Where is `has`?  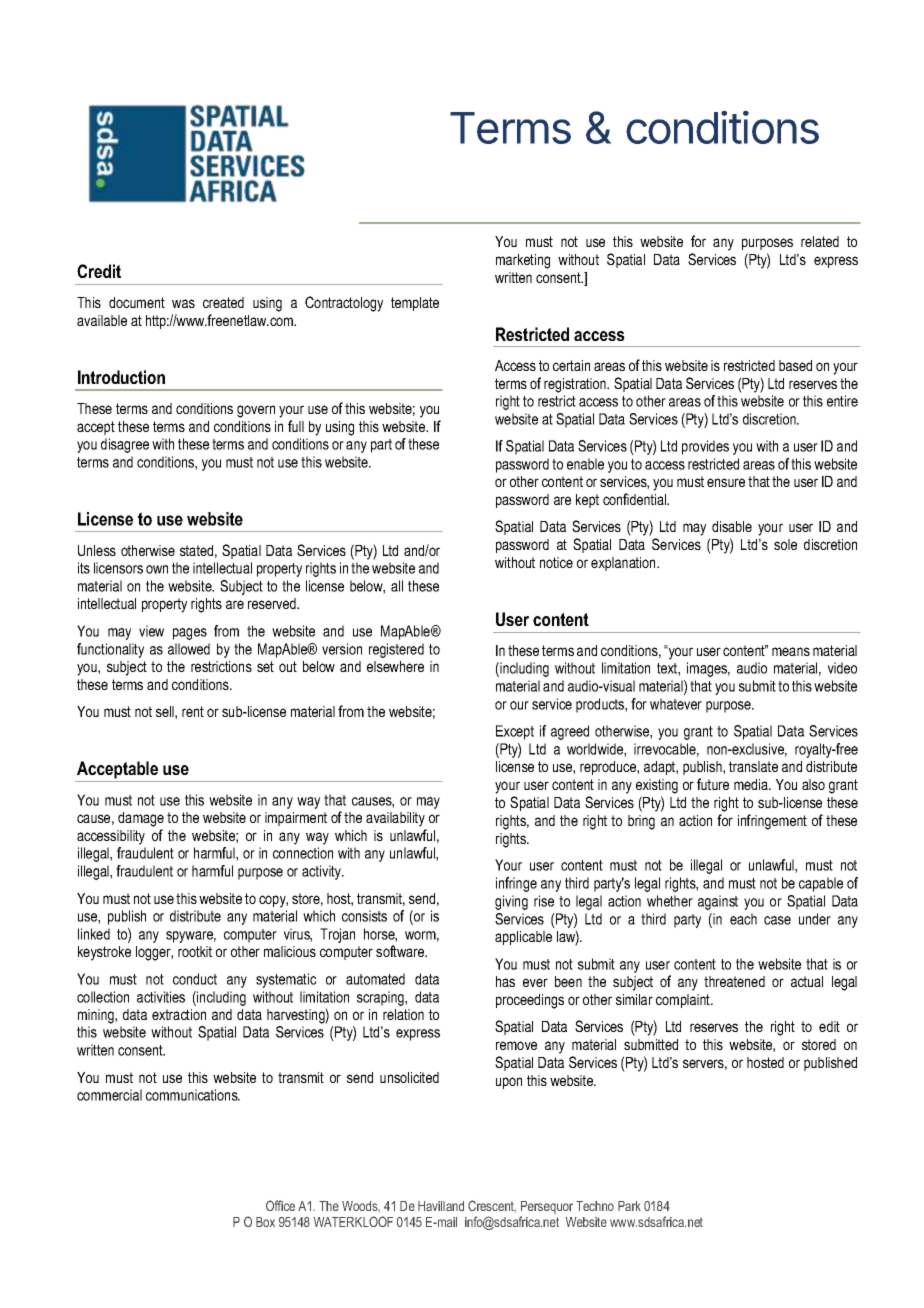 has is located at coordinates (505, 981).
